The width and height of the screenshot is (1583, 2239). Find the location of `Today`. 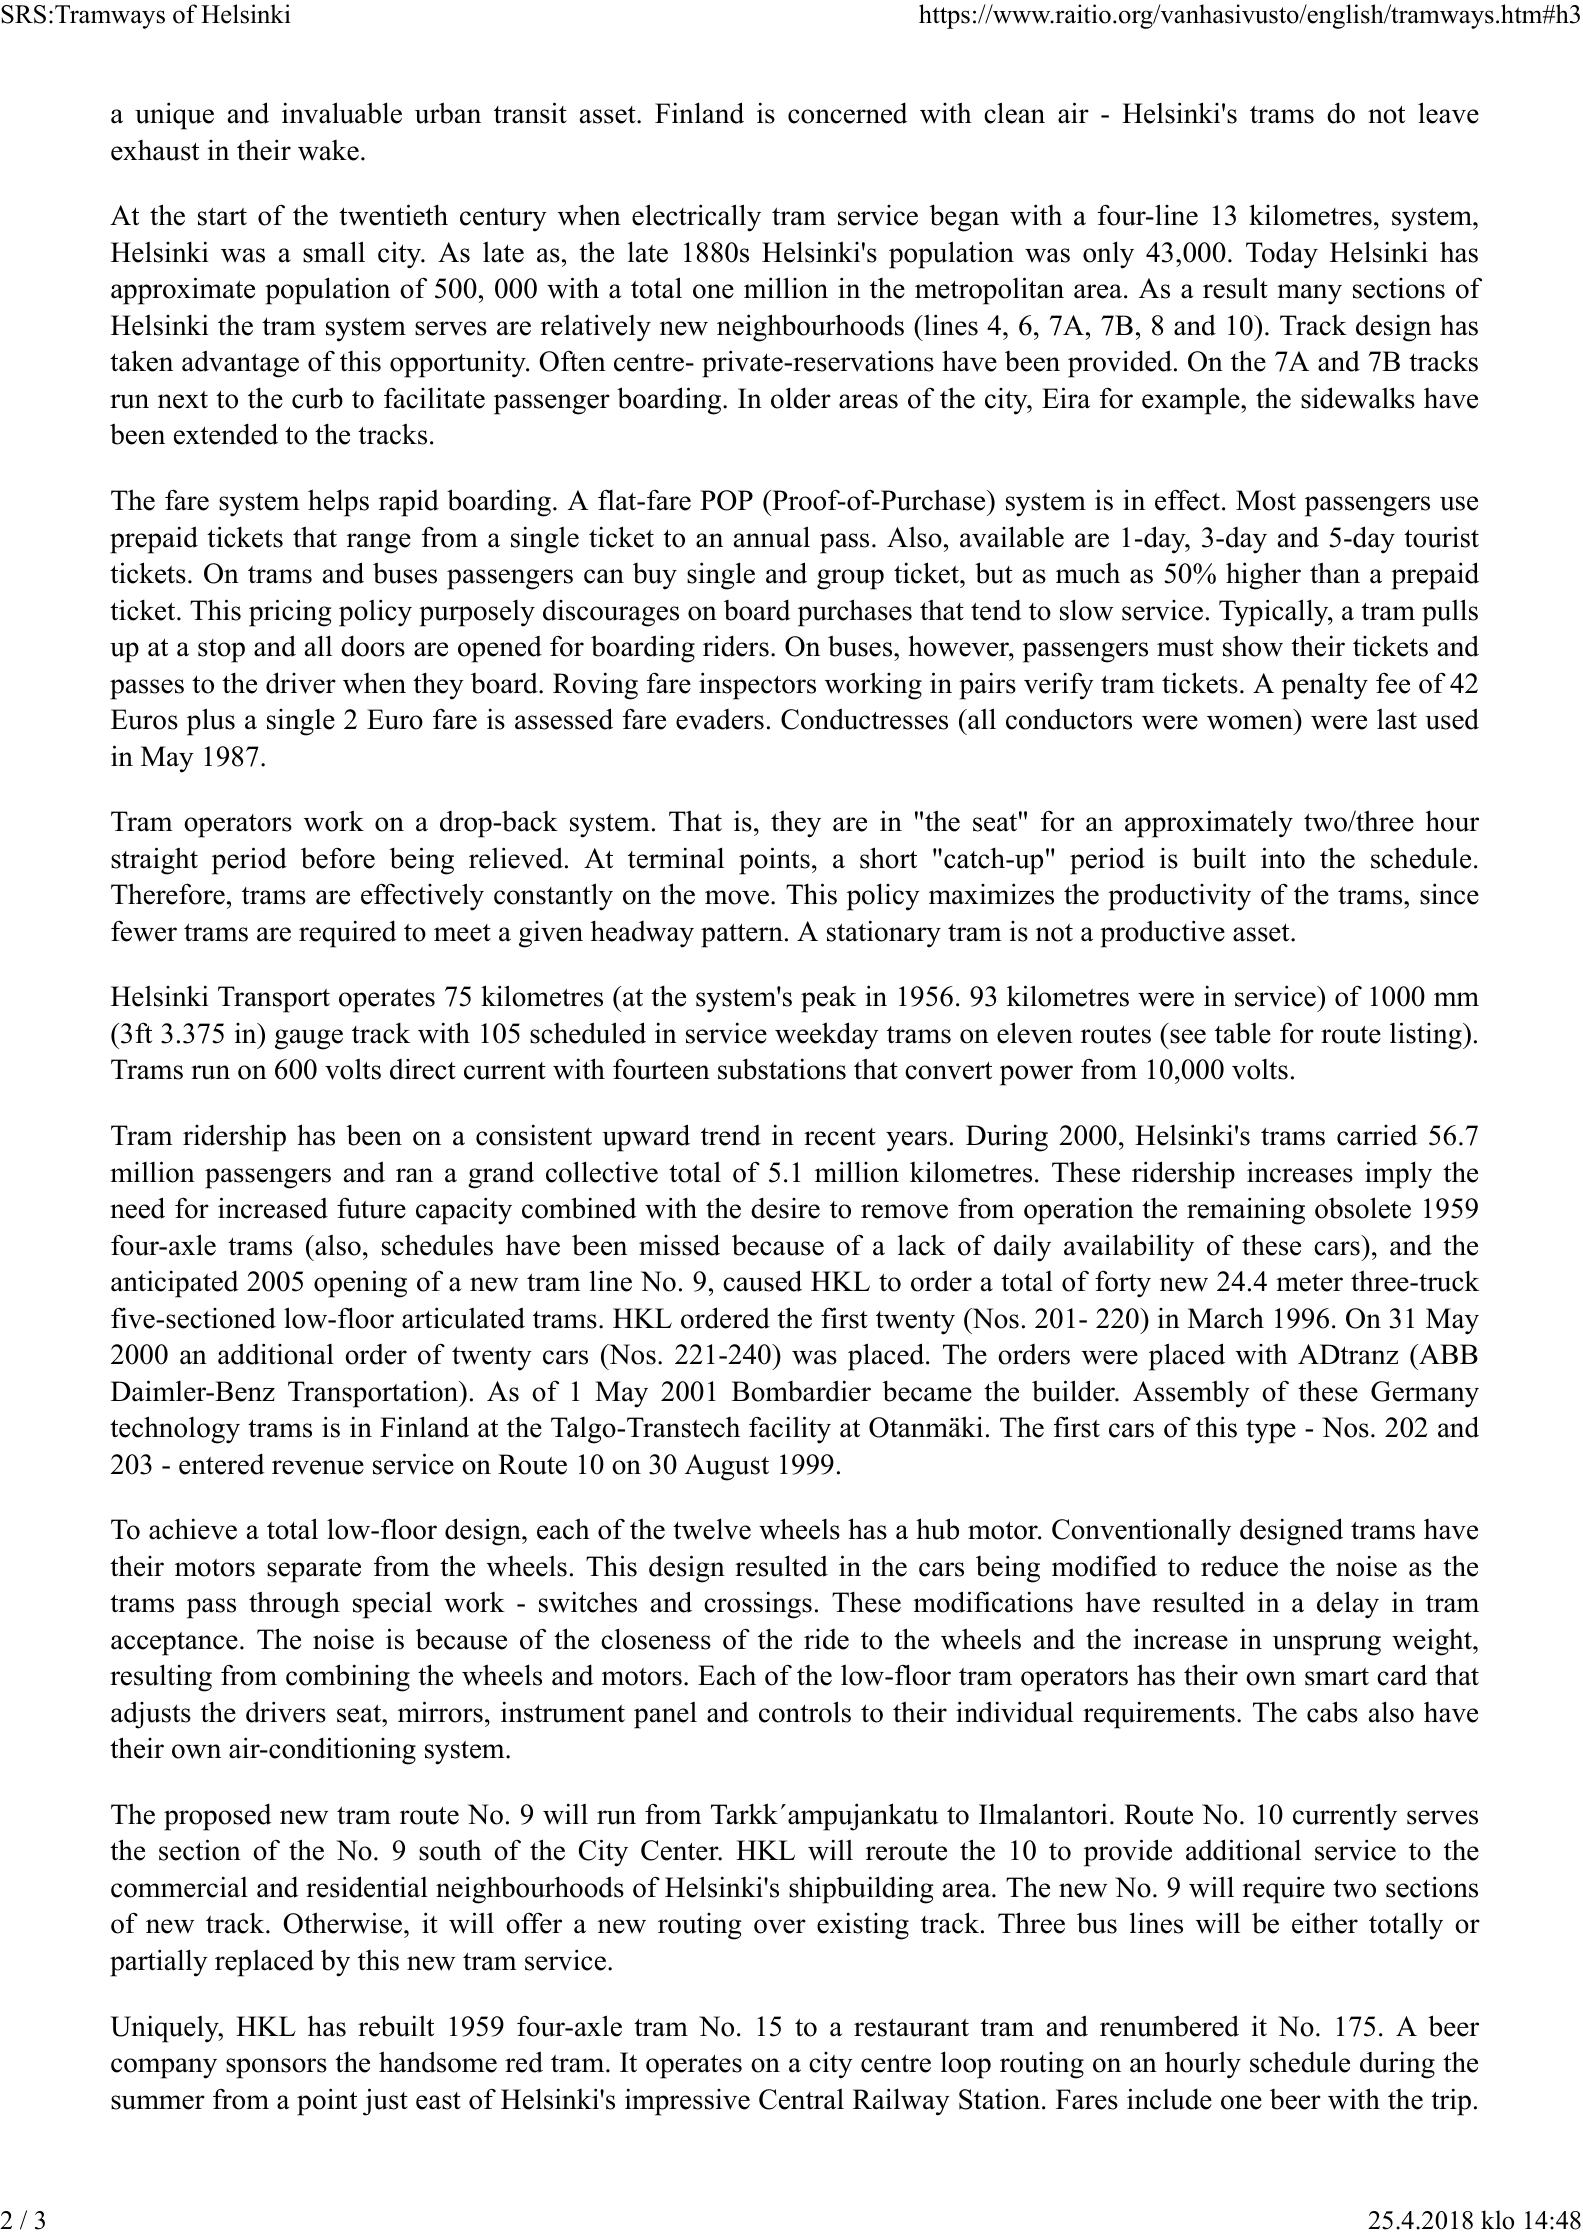

Today is located at coordinates (1282, 255).
